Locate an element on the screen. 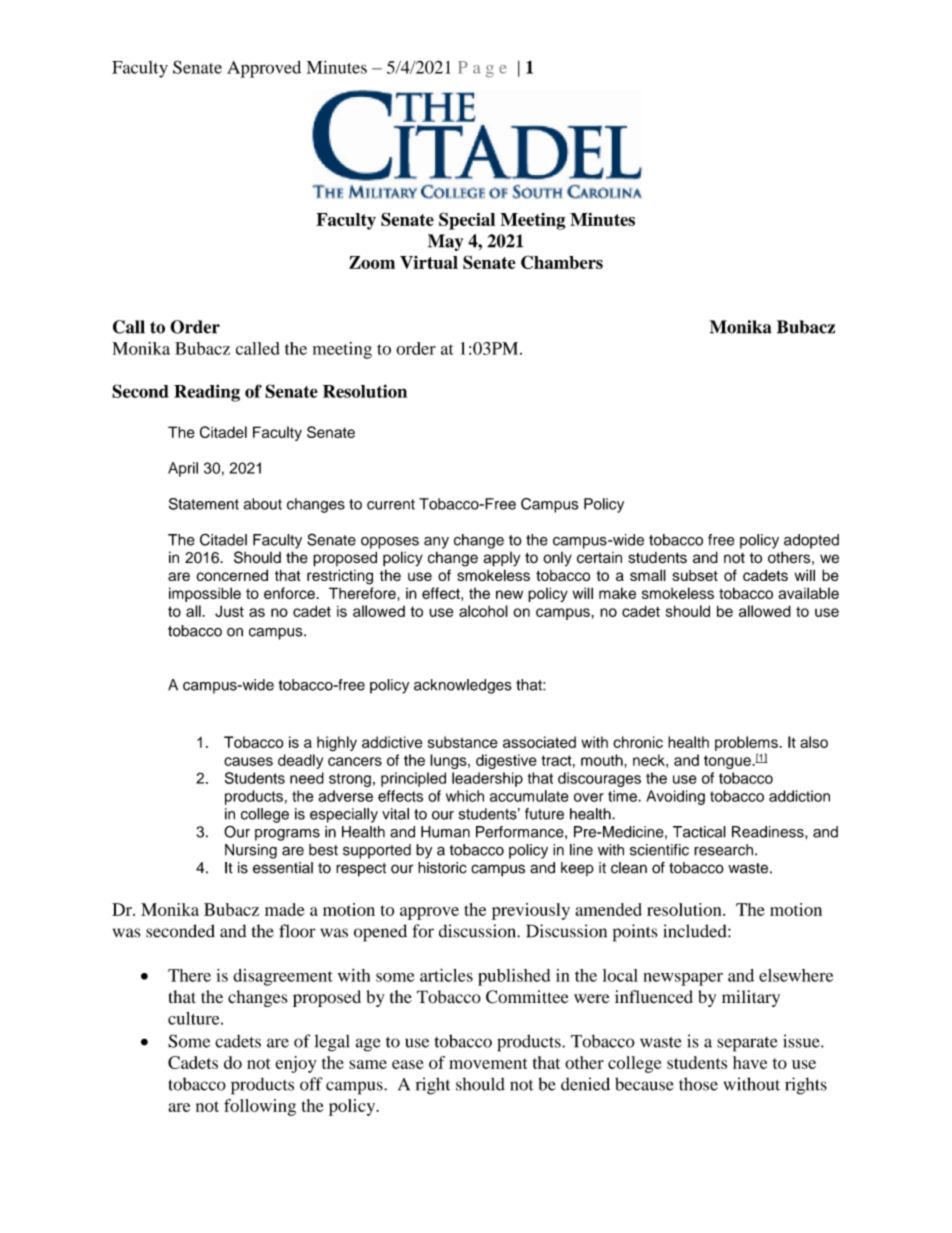 Image resolution: width=952 pixels, height=1233 pixels. acknowledges is located at coordinates (463, 686).
